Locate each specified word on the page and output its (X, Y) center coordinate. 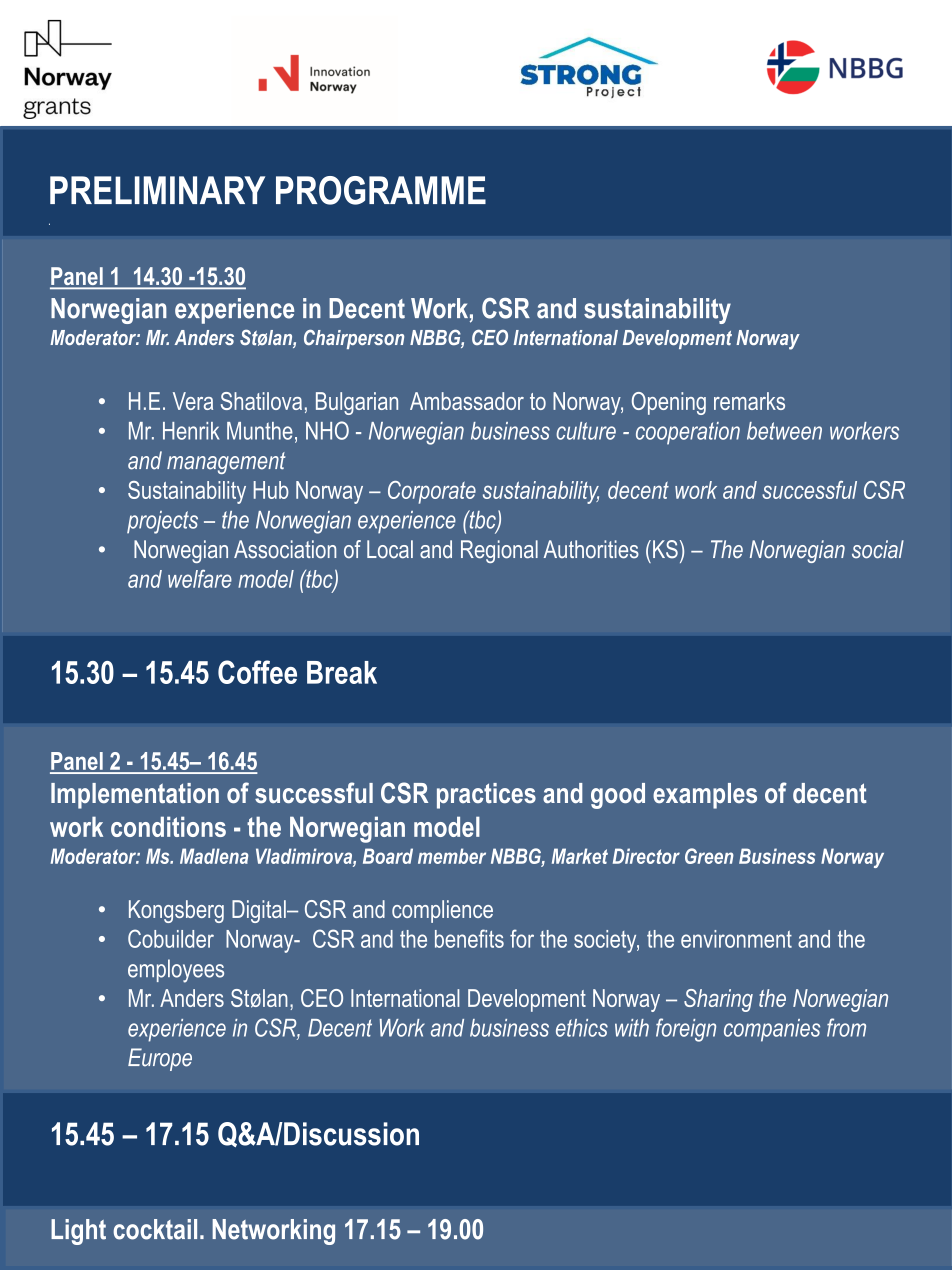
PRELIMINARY (157, 190)
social (878, 549)
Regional (499, 551)
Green (709, 856)
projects (162, 522)
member (452, 856)
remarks (749, 401)
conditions (168, 826)
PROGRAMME (381, 190)
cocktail (155, 1229)
